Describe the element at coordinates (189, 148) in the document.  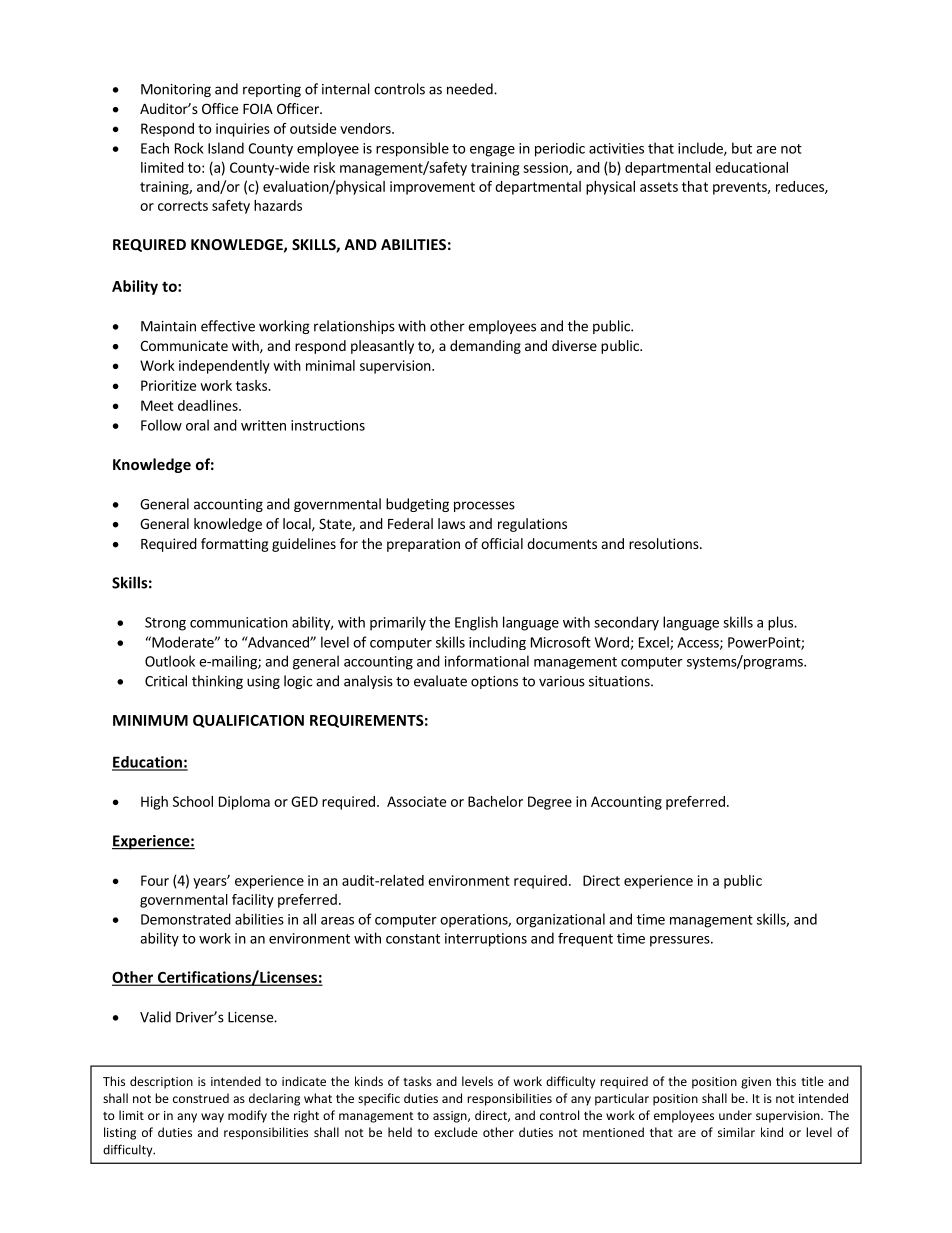
I see `Rock` at that location.
